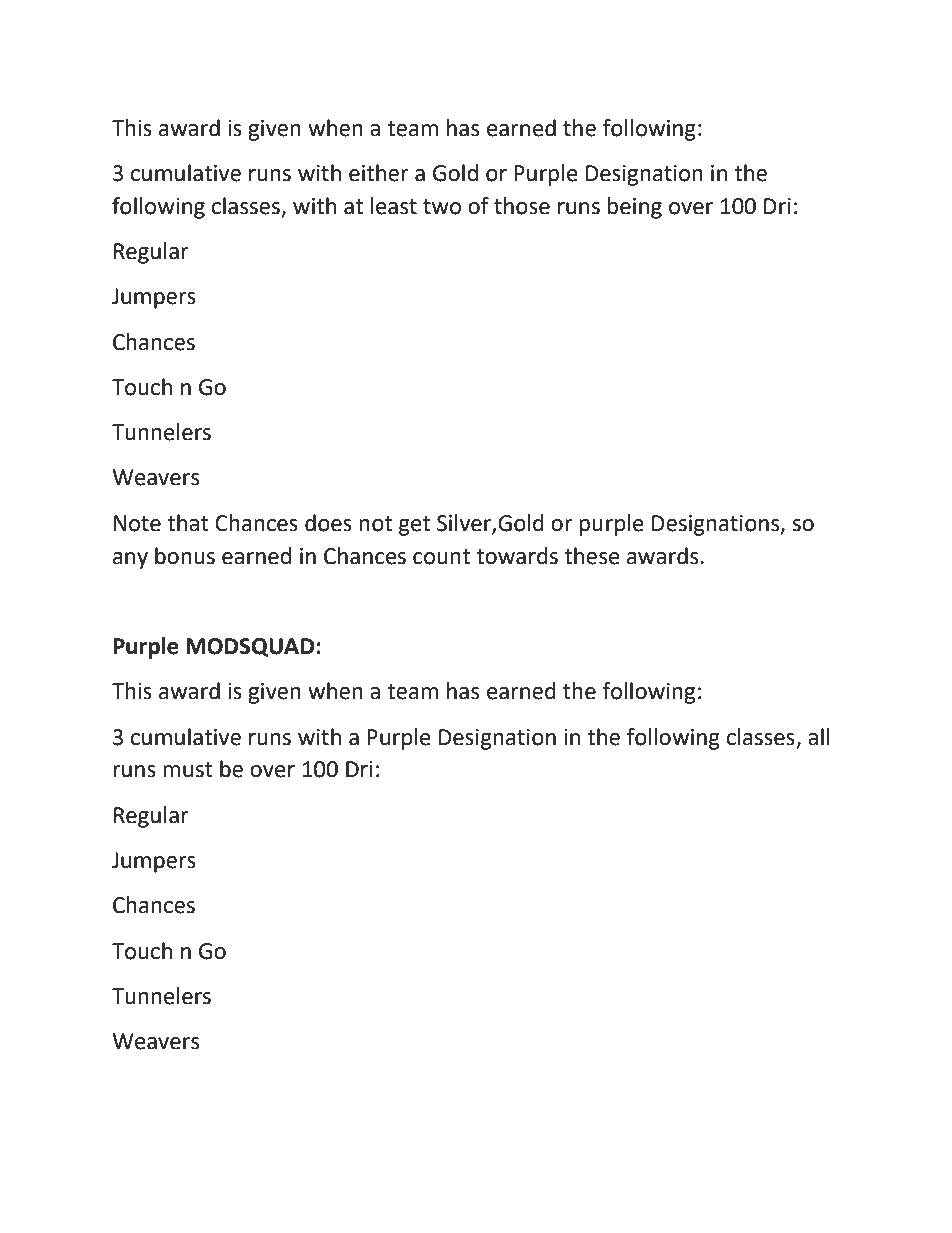 This image has width=952, height=1233. I want to click on must, so click(188, 770).
